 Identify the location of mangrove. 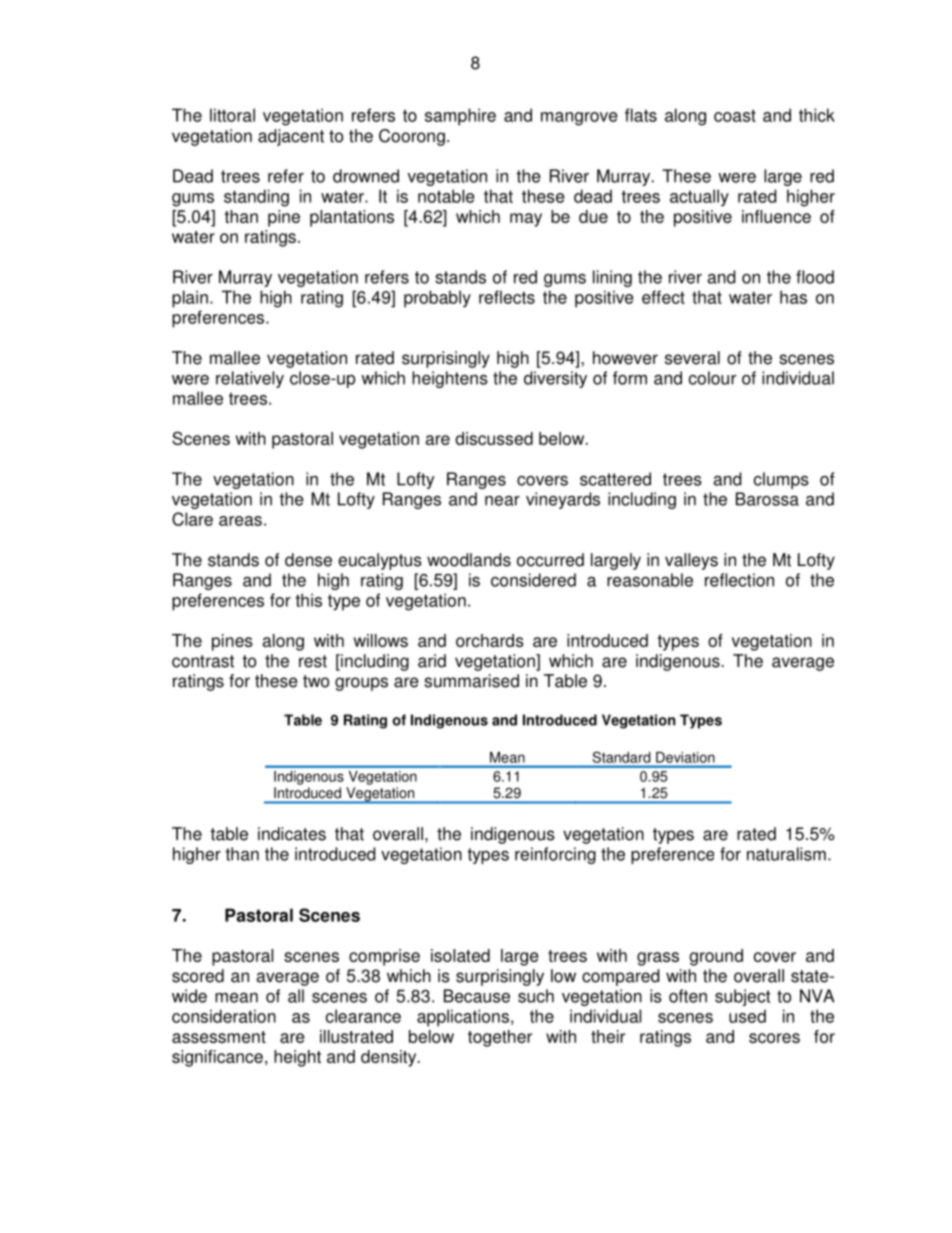
(579, 119).
